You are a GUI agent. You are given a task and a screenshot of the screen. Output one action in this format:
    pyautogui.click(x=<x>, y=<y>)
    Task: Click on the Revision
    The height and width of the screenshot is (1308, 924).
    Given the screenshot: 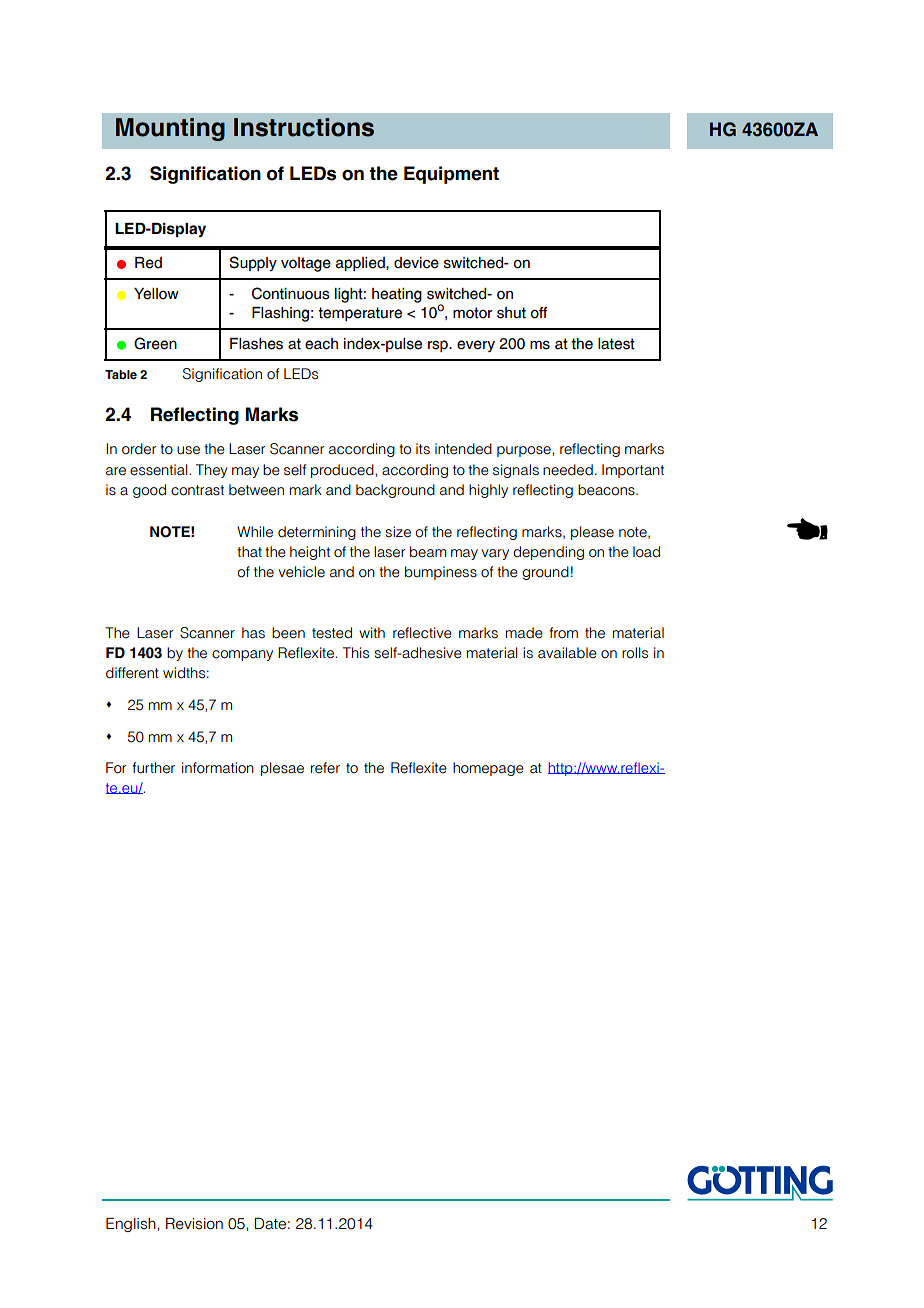 What is the action you would take?
    pyautogui.click(x=194, y=1224)
